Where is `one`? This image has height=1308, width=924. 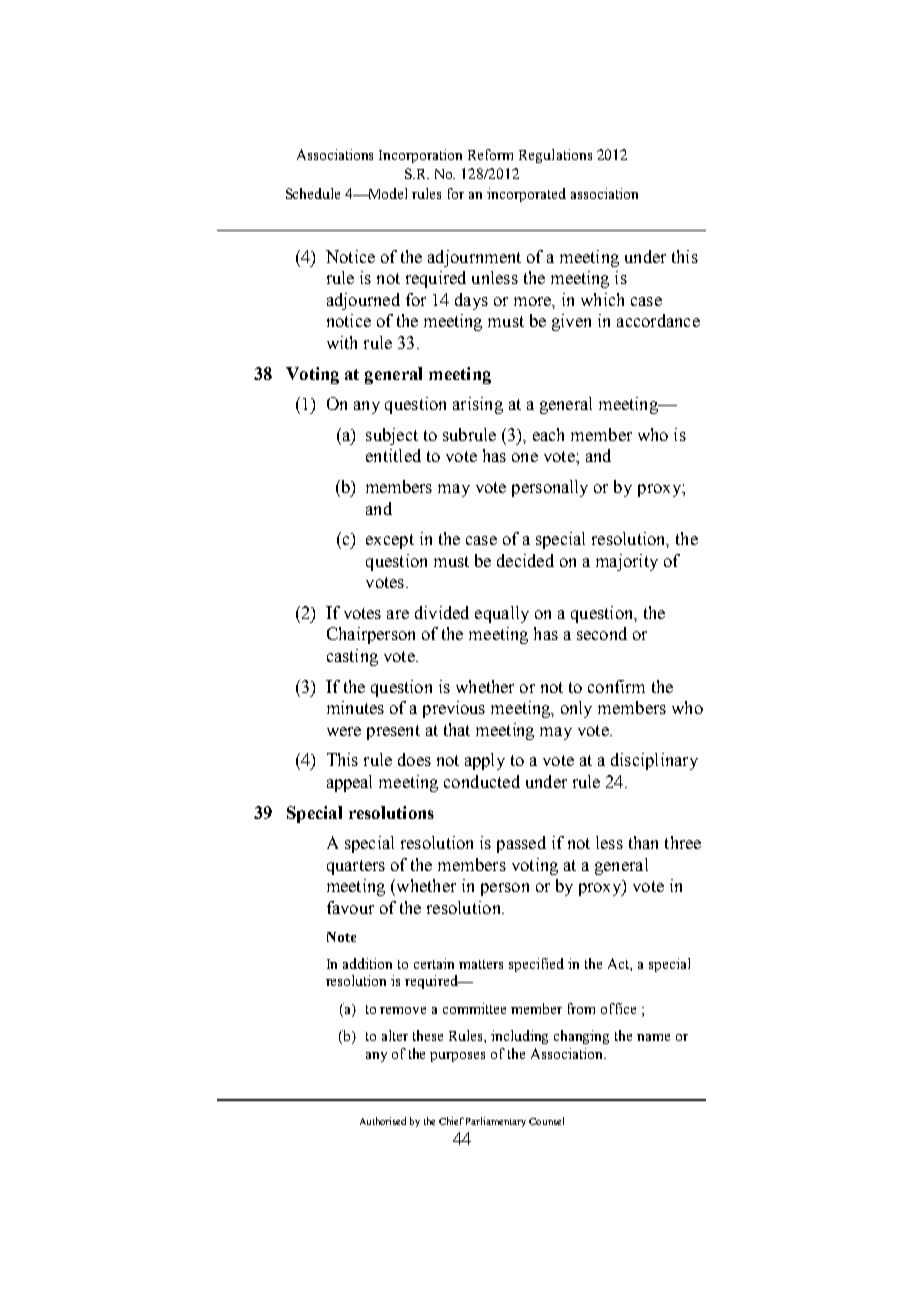
one is located at coordinates (525, 457).
